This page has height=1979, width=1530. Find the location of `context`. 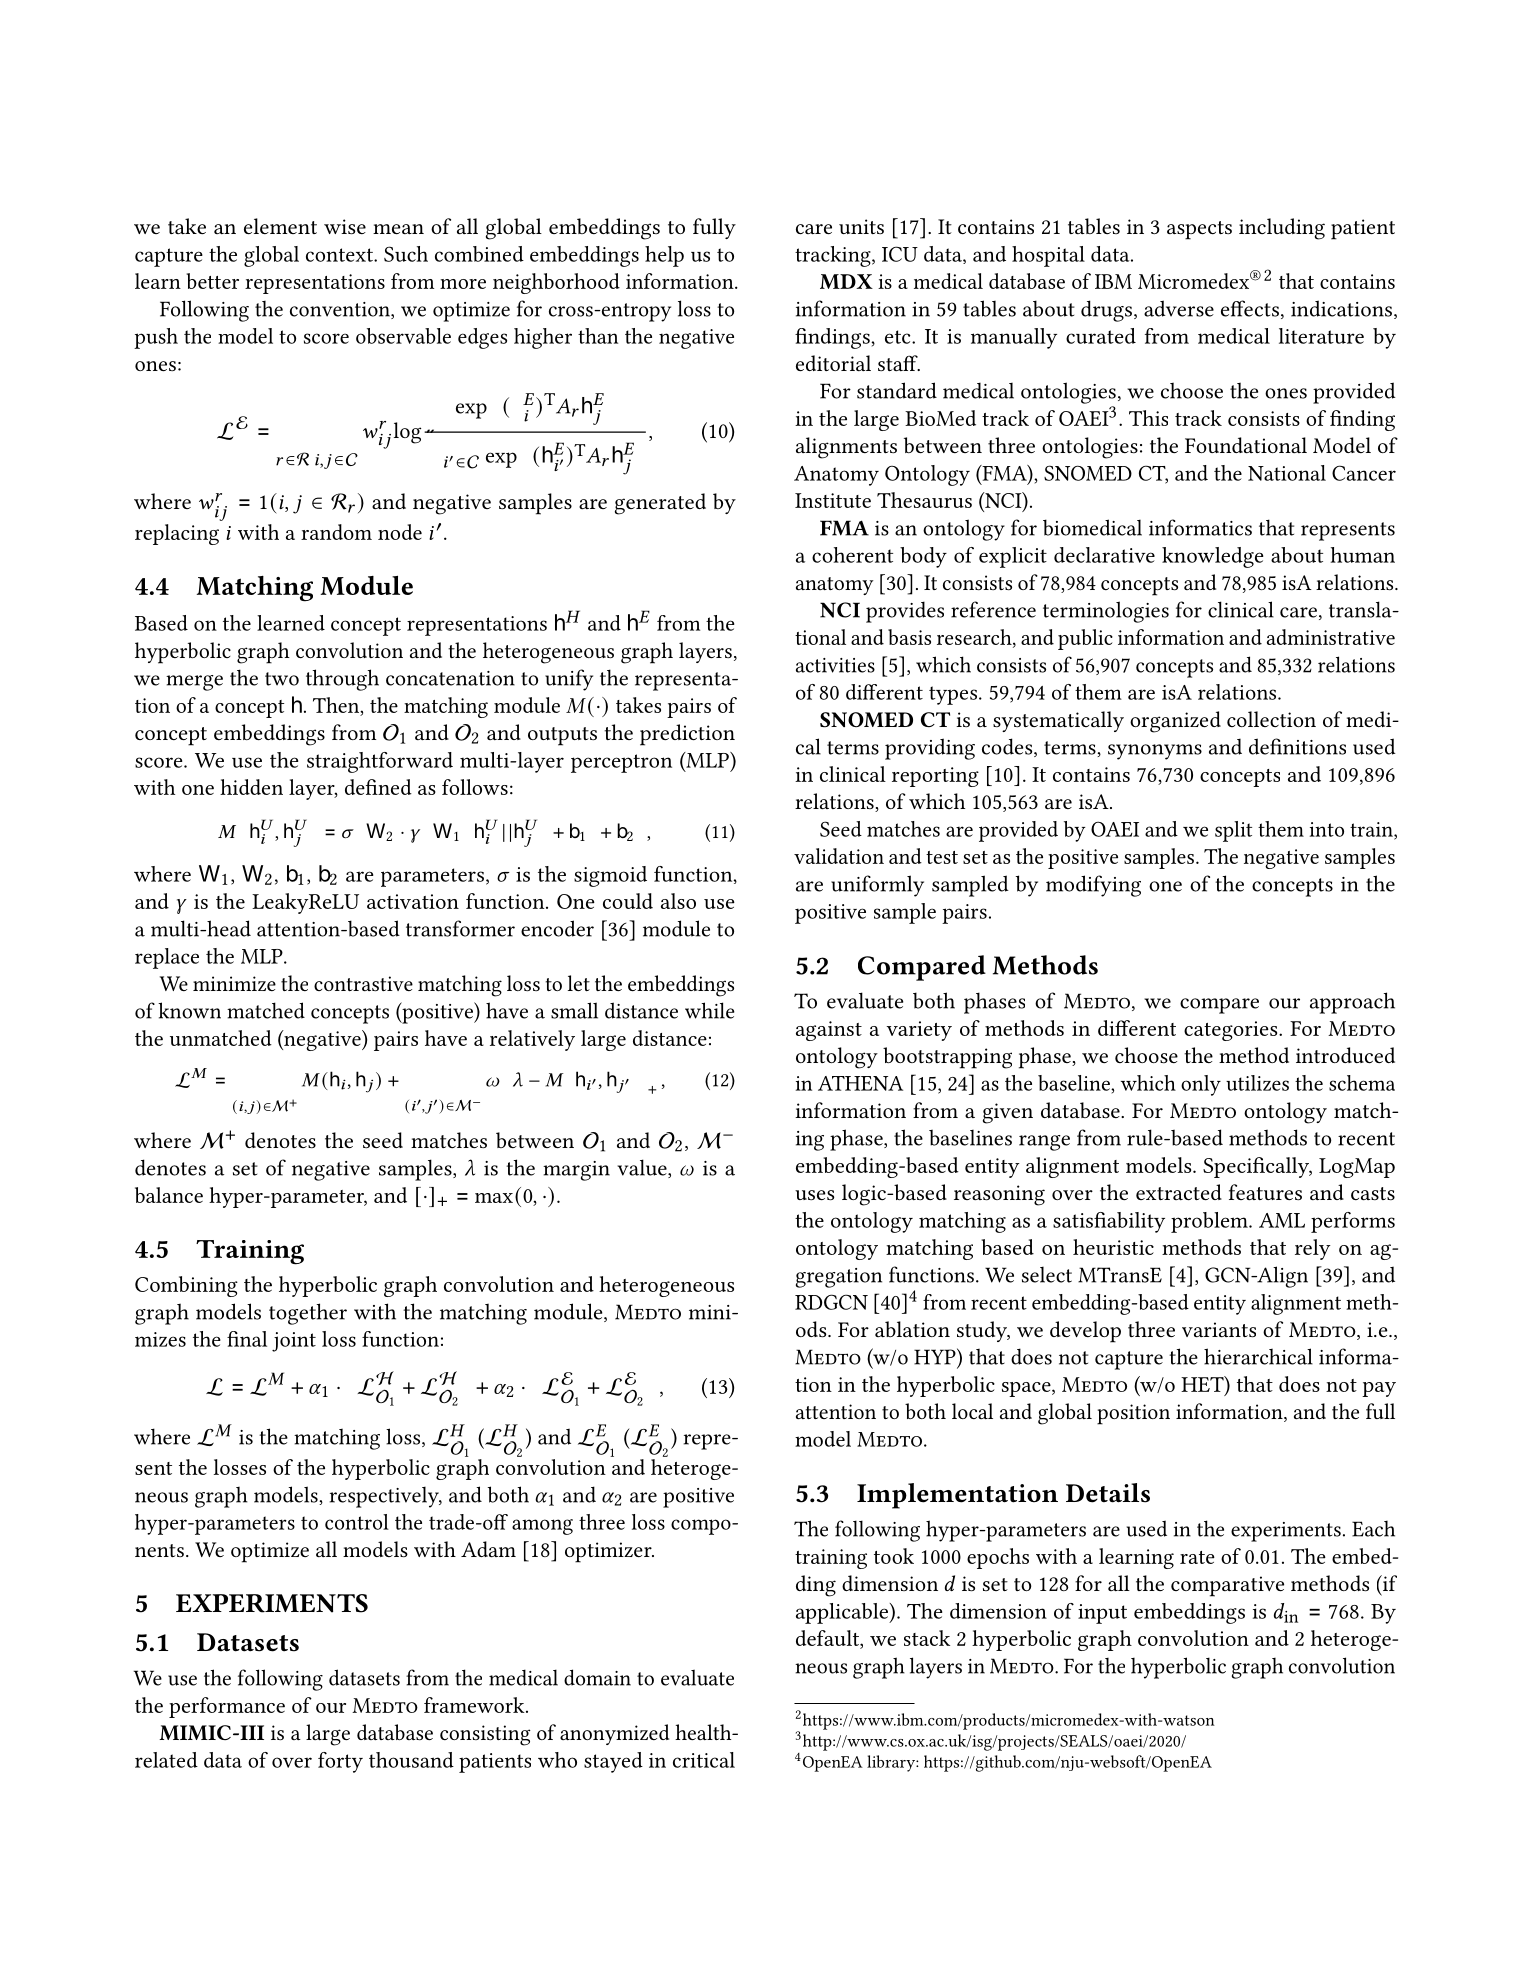

context is located at coordinates (340, 255).
